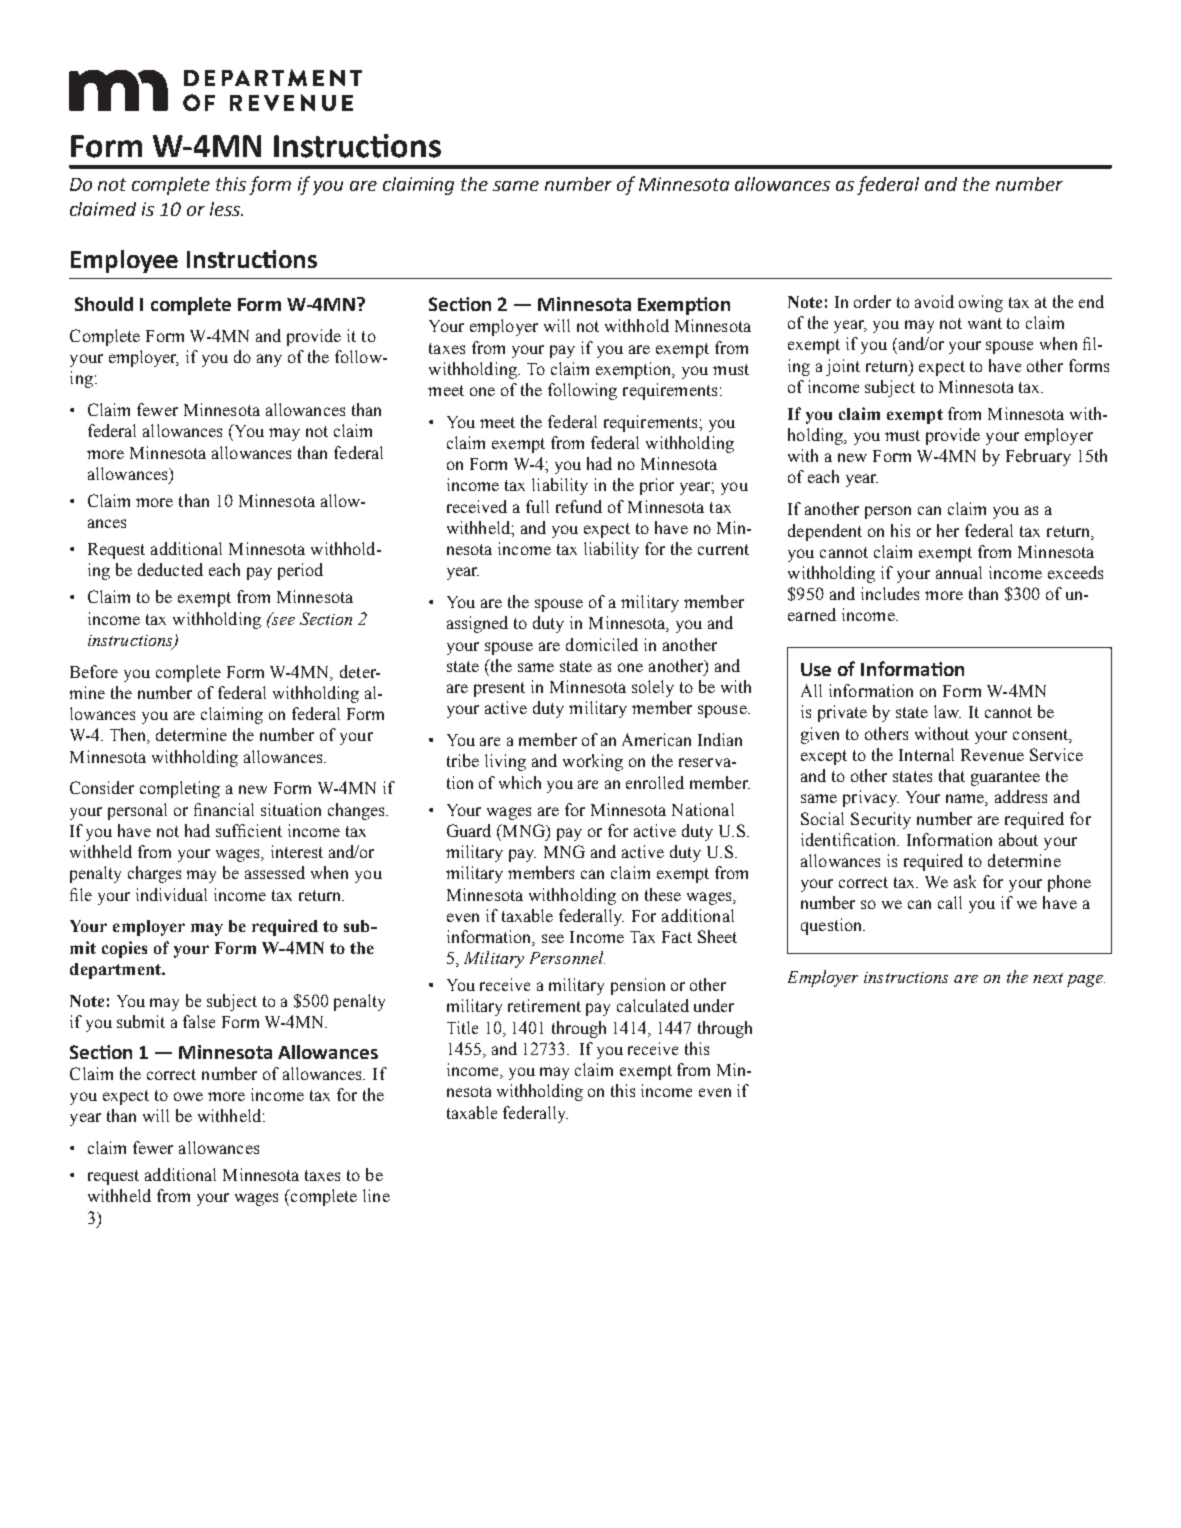 This screenshot has height=1528, width=1181. What do you see at coordinates (376, 1195) in the screenshot?
I see `line` at bounding box center [376, 1195].
